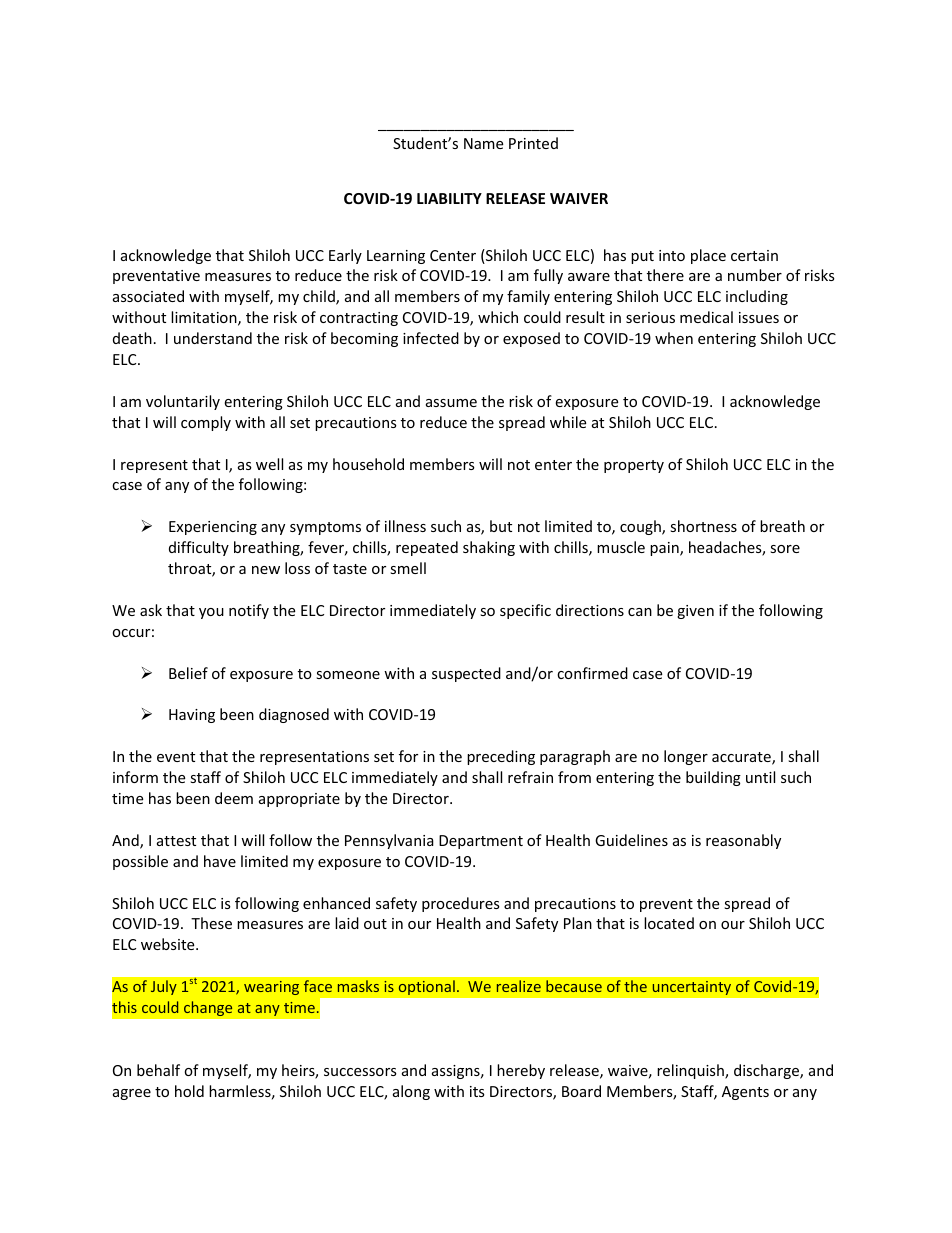 Image resolution: width=952 pixels, height=1233 pixels. I want to click on relinquish, so click(691, 1071).
